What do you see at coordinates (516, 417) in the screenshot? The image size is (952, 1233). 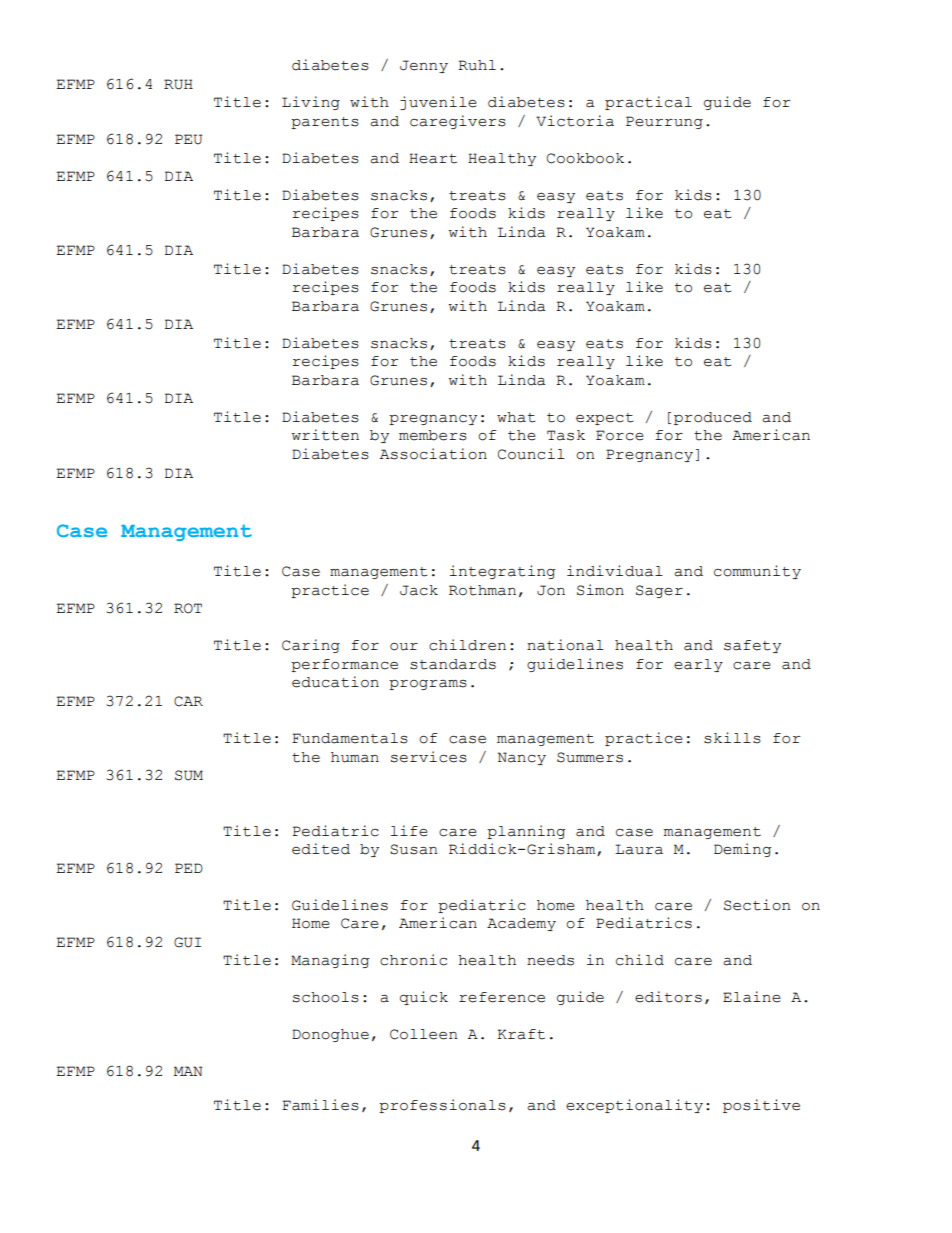 I see `what` at bounding box center [516, 417].
